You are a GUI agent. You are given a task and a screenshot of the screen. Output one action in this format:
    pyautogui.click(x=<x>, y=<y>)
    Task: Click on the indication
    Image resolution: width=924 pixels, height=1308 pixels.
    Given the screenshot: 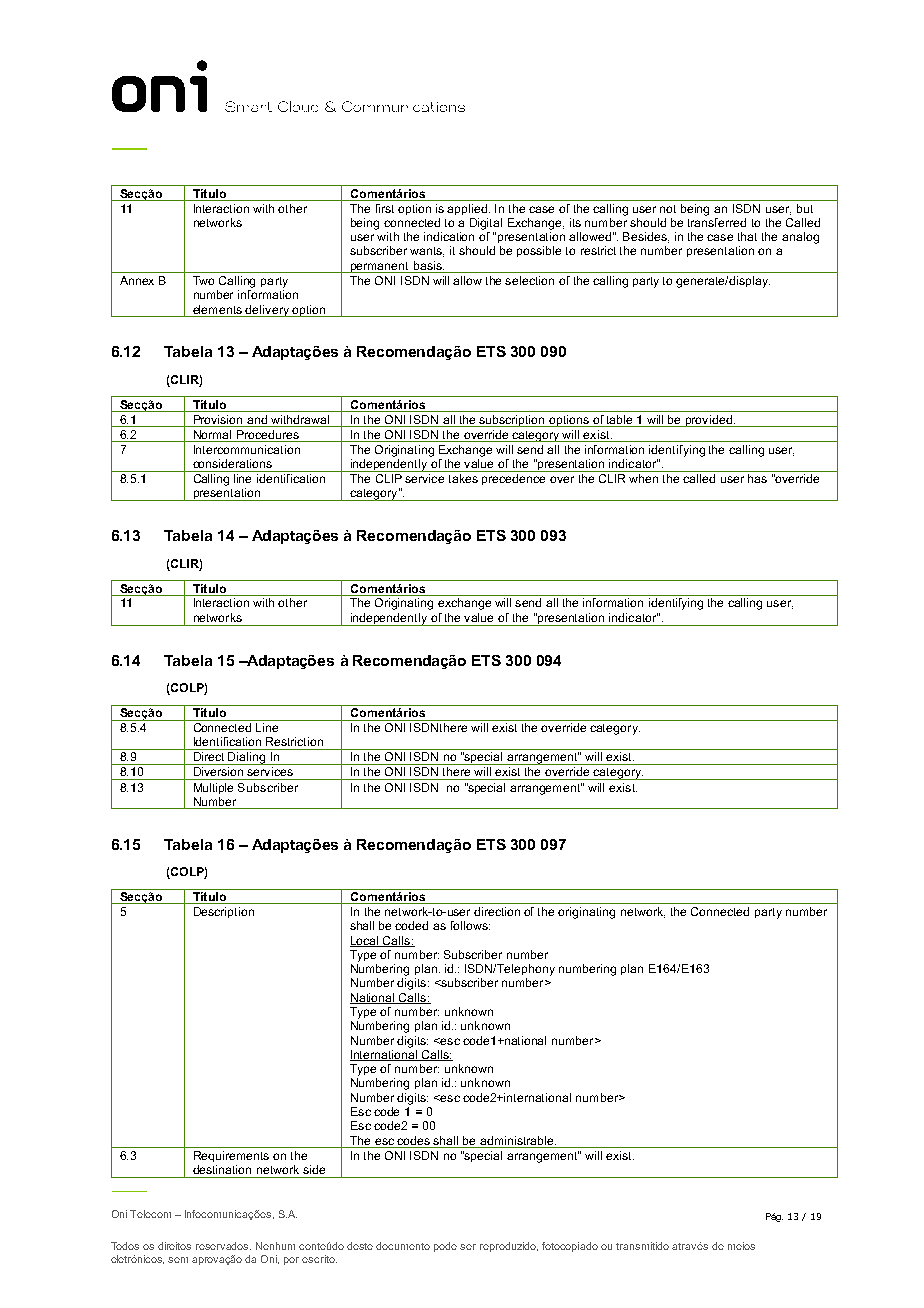 What is the action you would take?
    pyautogui.click(x=449, y=236)
